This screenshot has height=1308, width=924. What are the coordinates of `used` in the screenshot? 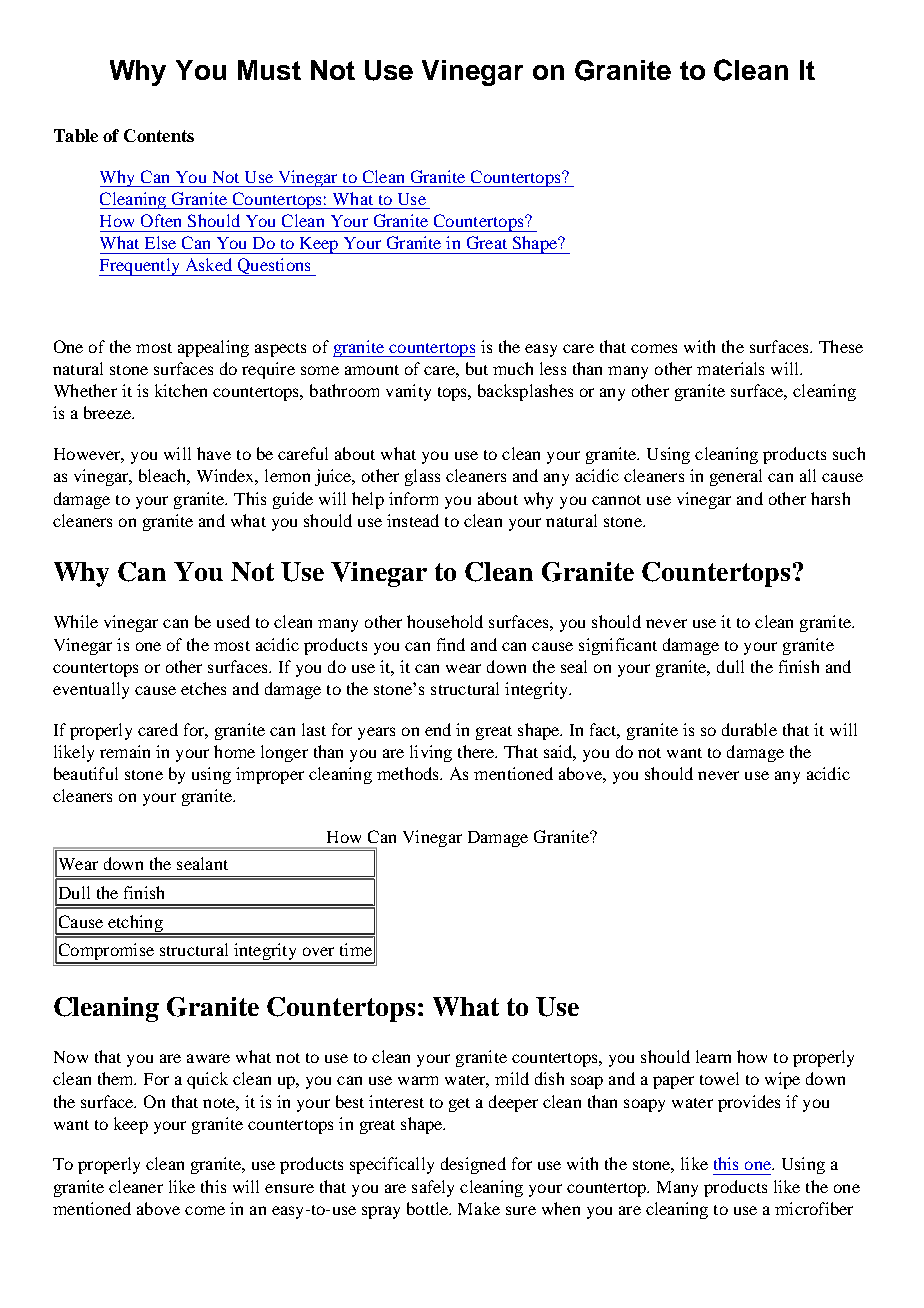 It's located at (233, 621).
